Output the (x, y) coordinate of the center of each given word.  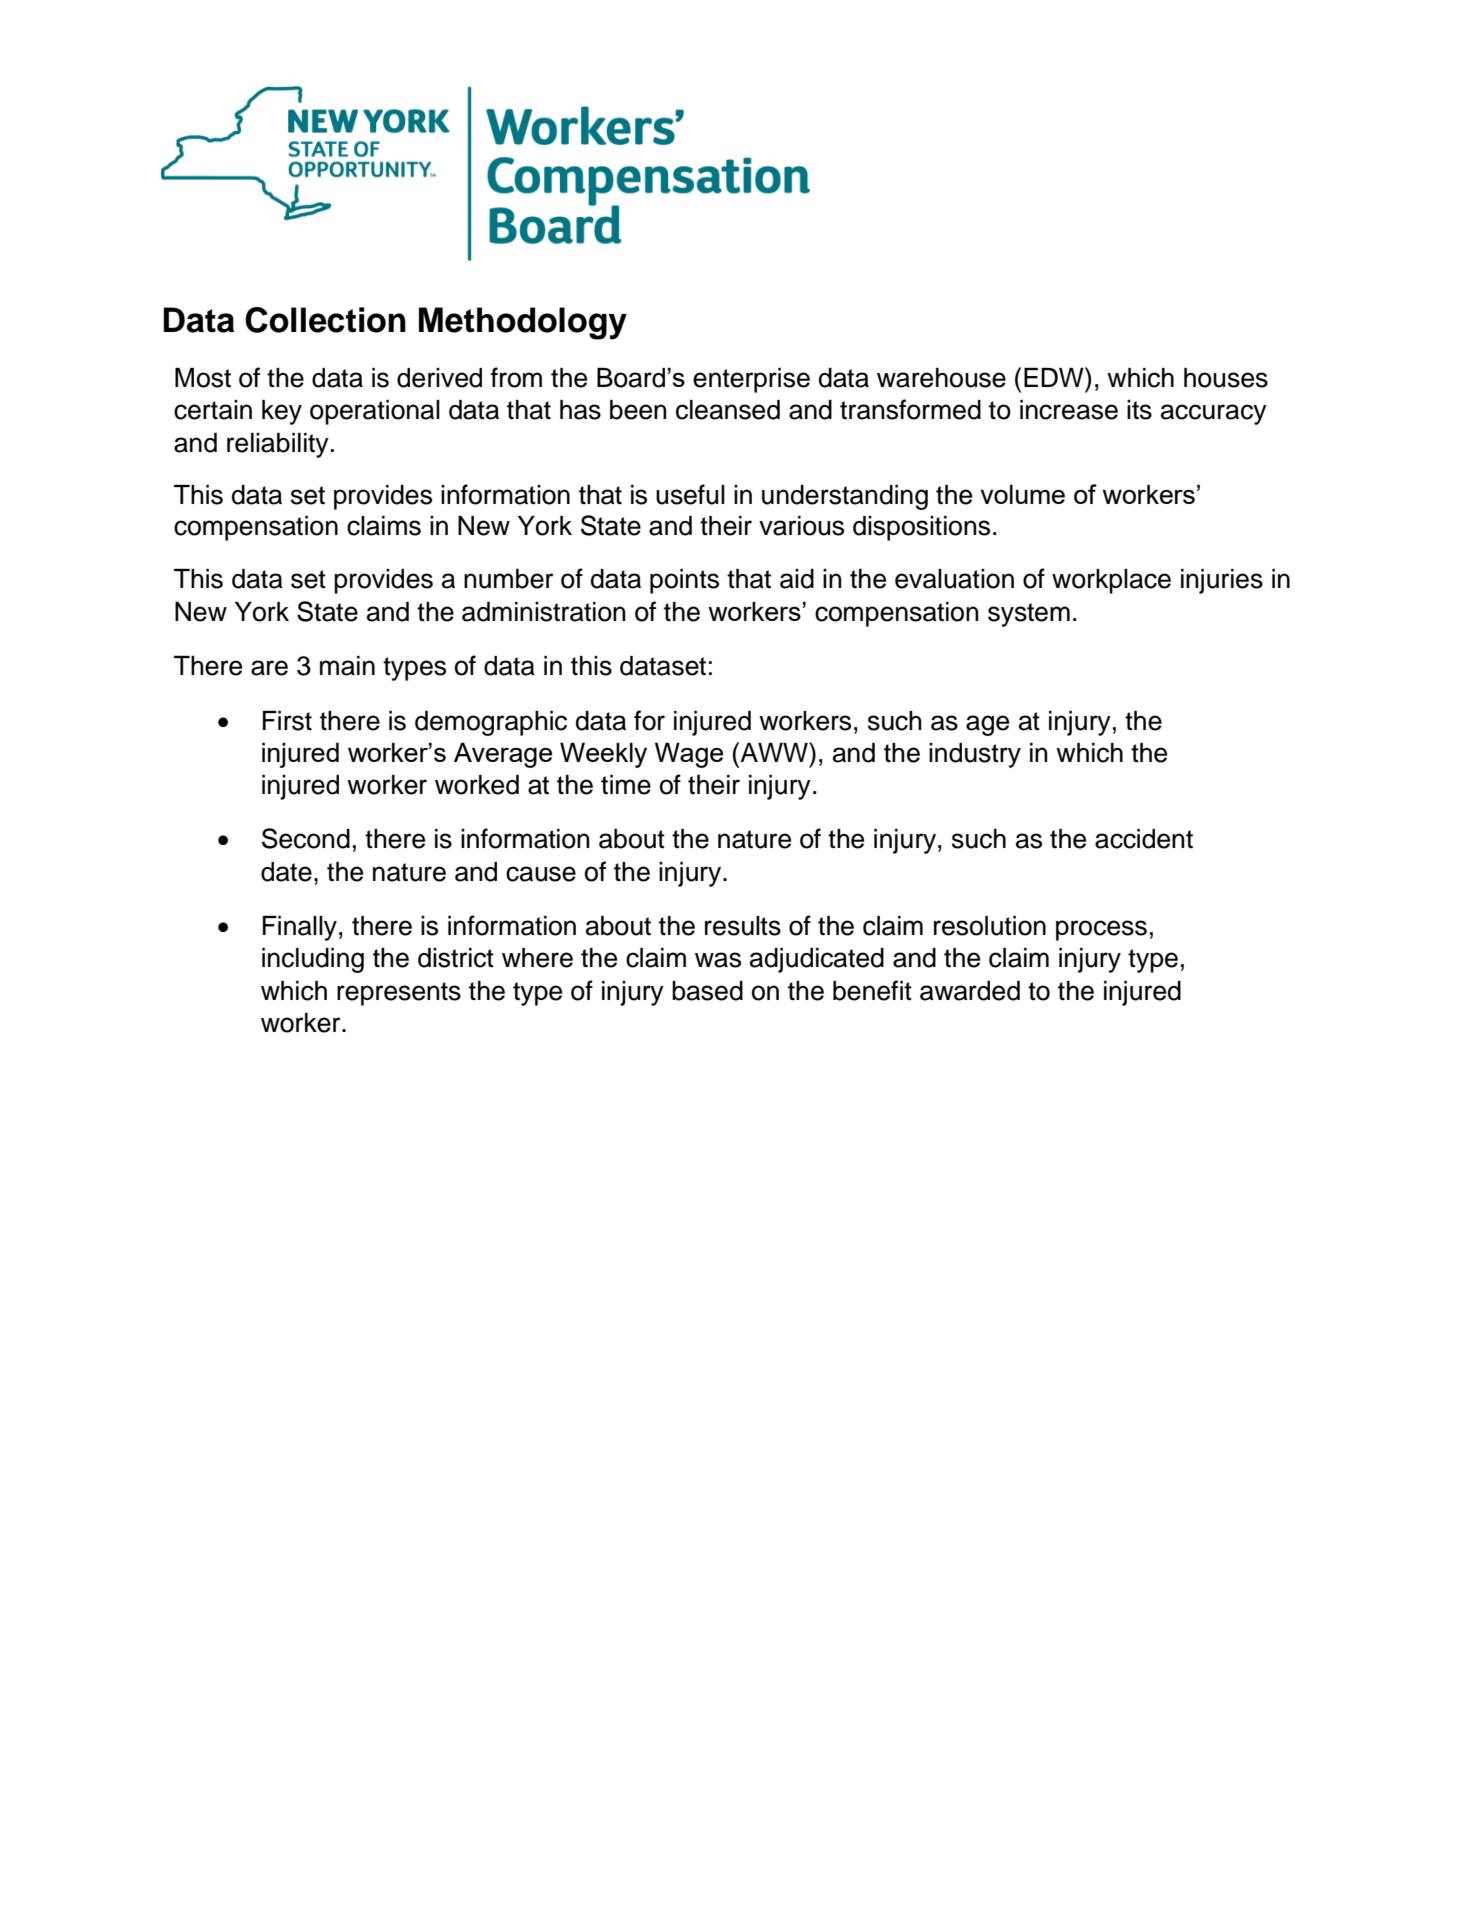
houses (1226, 378)
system (1029, 615)
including (313, 960)
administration (544, 612)
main (347, 666)
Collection (325, 320)
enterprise (751, 380)
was (718, 960)
